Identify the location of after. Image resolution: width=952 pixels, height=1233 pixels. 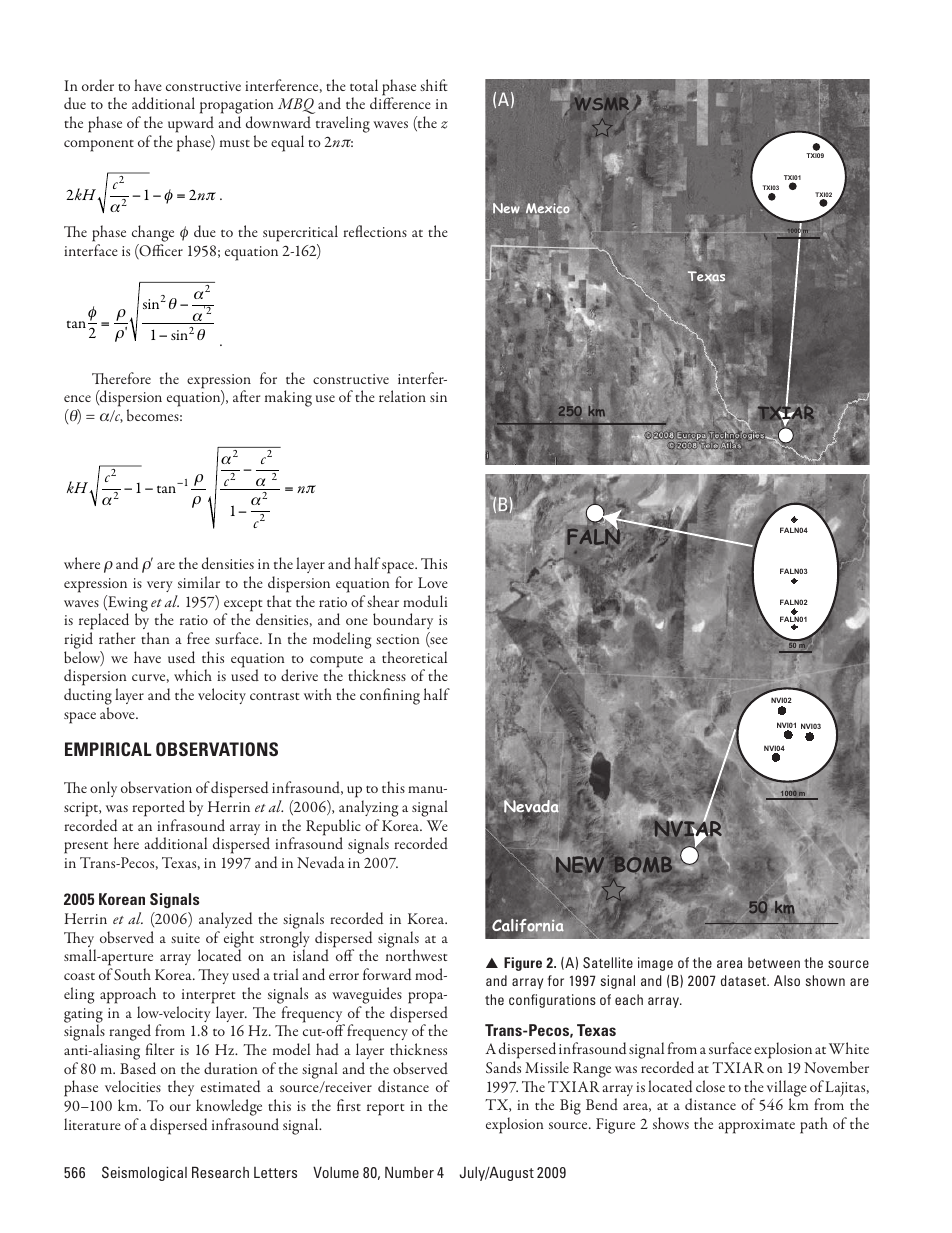
(246, 396).
